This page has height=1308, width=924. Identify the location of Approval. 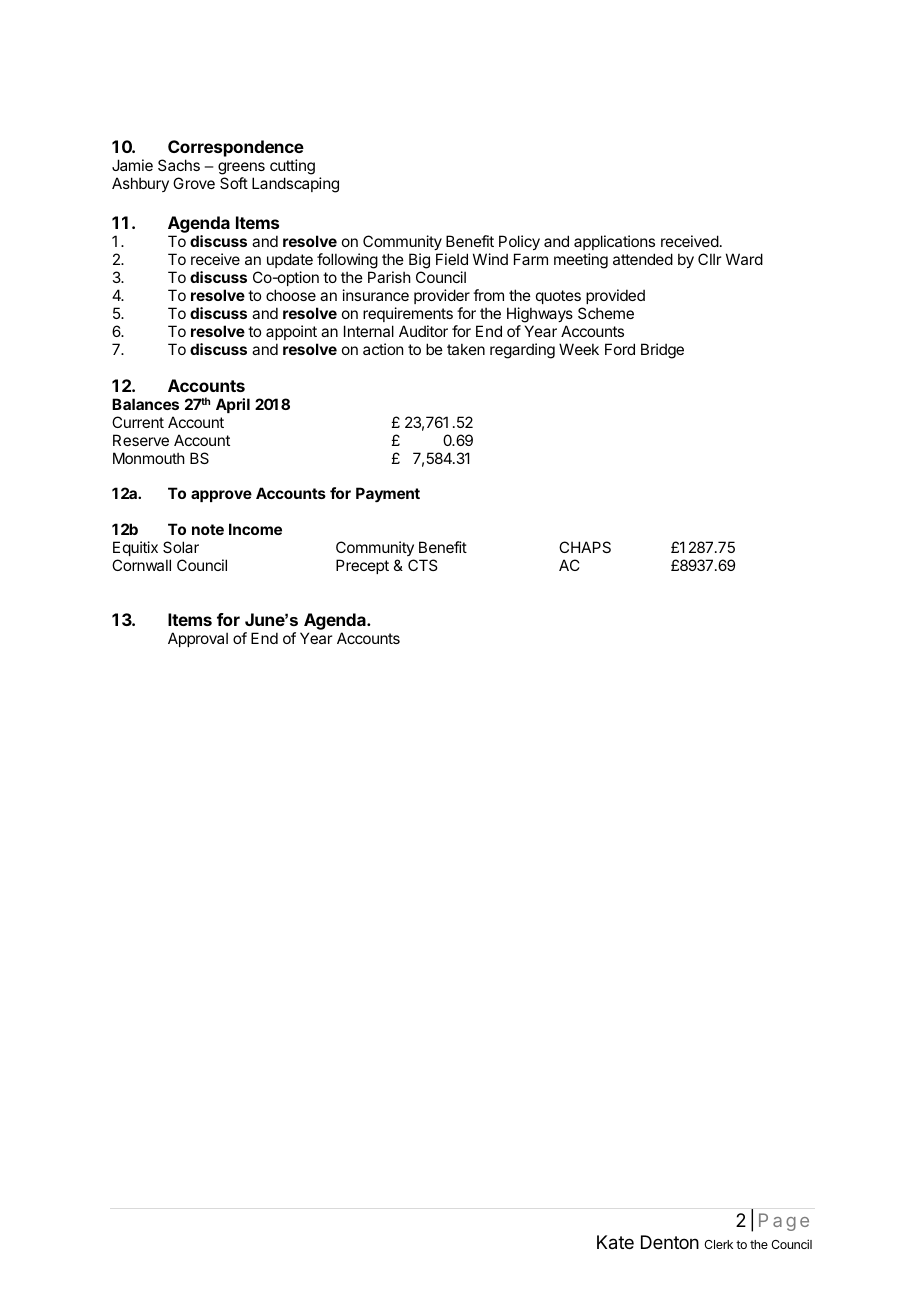
(198, 639).
